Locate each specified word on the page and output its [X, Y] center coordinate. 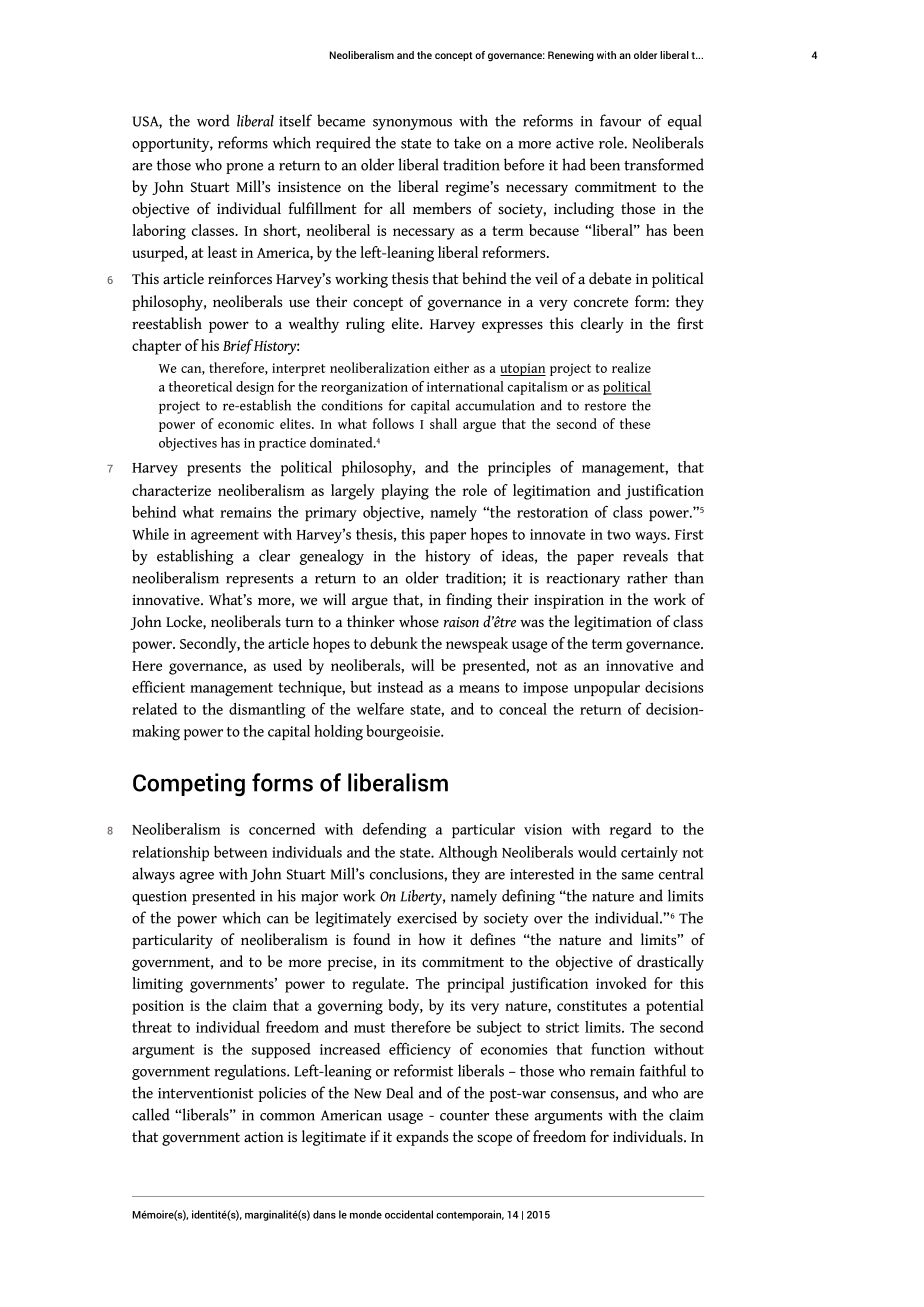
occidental [409, 1214]
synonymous [412, 124]
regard [631, 831]
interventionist [206, 1093]
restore [605, 406]
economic [246, 424]
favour [620, 120]
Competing [189, 785]
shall [443, 423]
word [213, 120]
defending [395, 830]
